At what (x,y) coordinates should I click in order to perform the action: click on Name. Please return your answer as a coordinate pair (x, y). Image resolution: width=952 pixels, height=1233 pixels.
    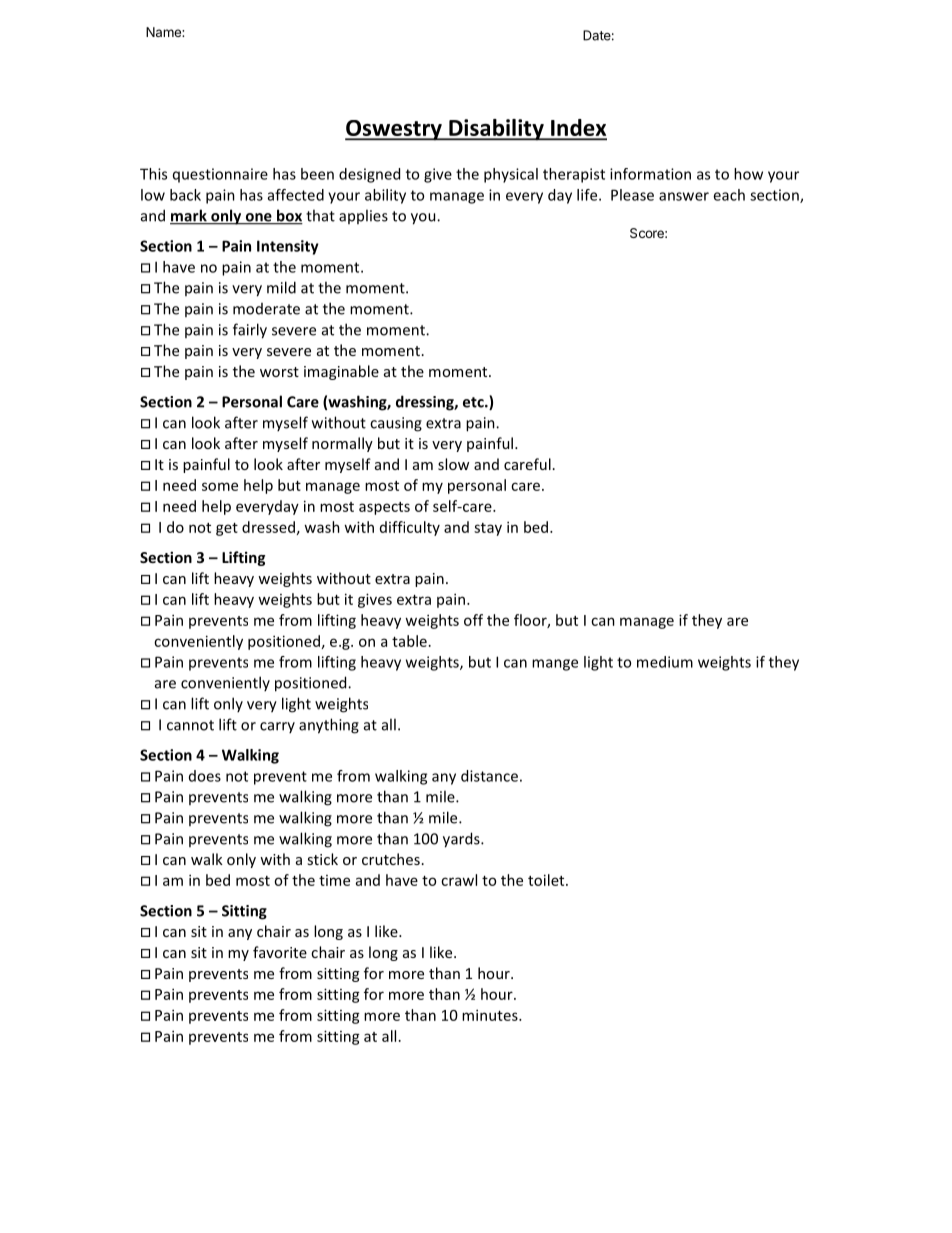
    Looking at the image, I should click on (164, 32).
